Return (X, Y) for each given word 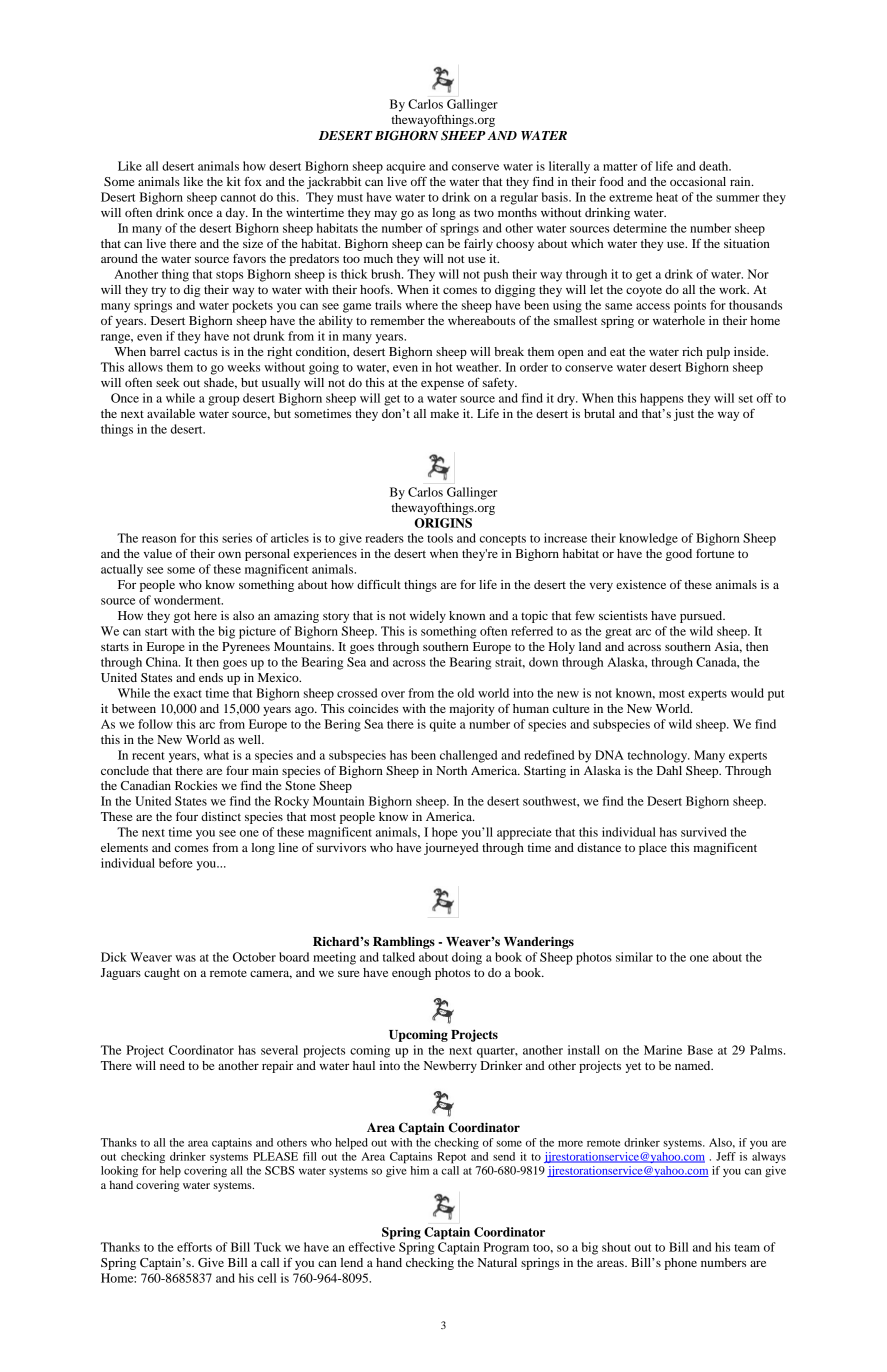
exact (188, 694)
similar (634, 957)
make (444, 413)
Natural (497, 1262)
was (185, 958)
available (171, 413)
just (684, 415)
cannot (238, 198)
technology (658, 756)
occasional (698, 181)
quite (443, 725)
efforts (194, 1247)
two (484, 213)
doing (467, 958)
